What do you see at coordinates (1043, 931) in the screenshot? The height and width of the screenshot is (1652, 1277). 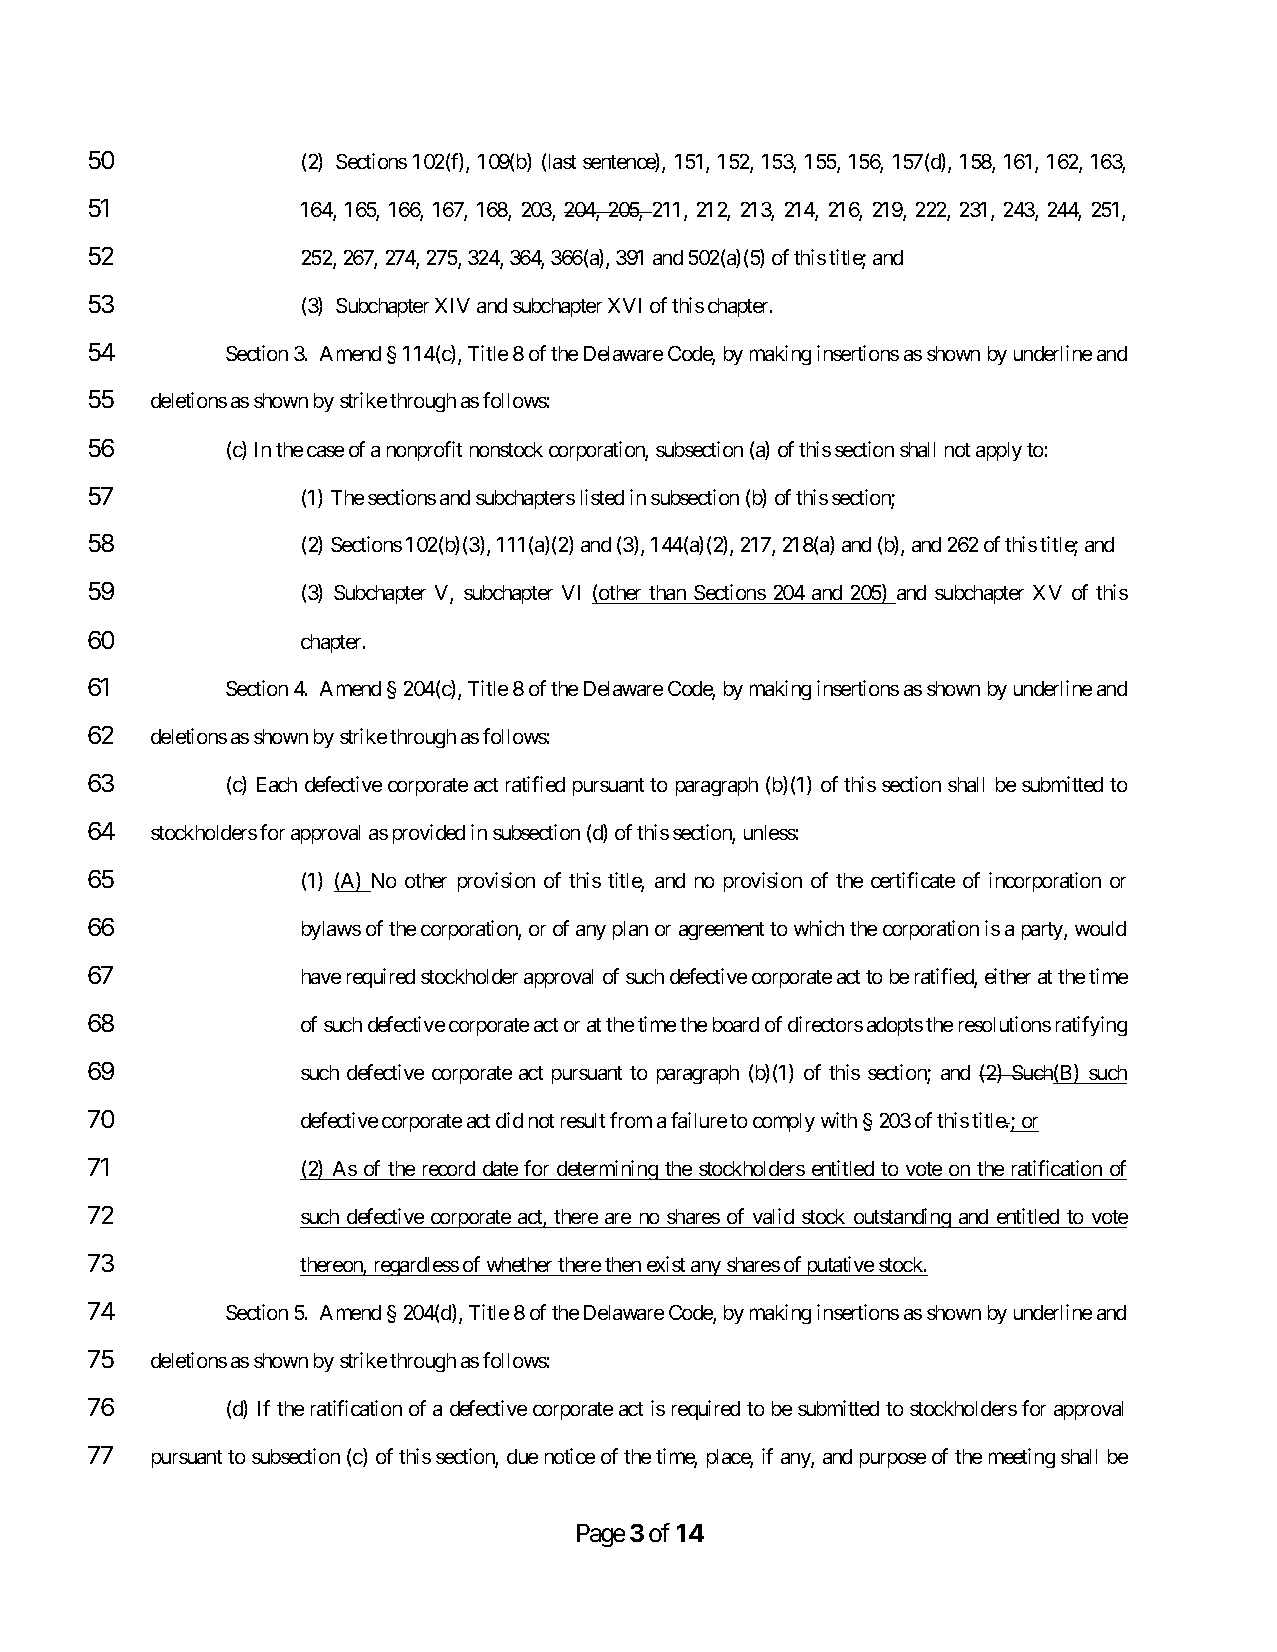 I see `party` at bounding box center [1043, 931].
